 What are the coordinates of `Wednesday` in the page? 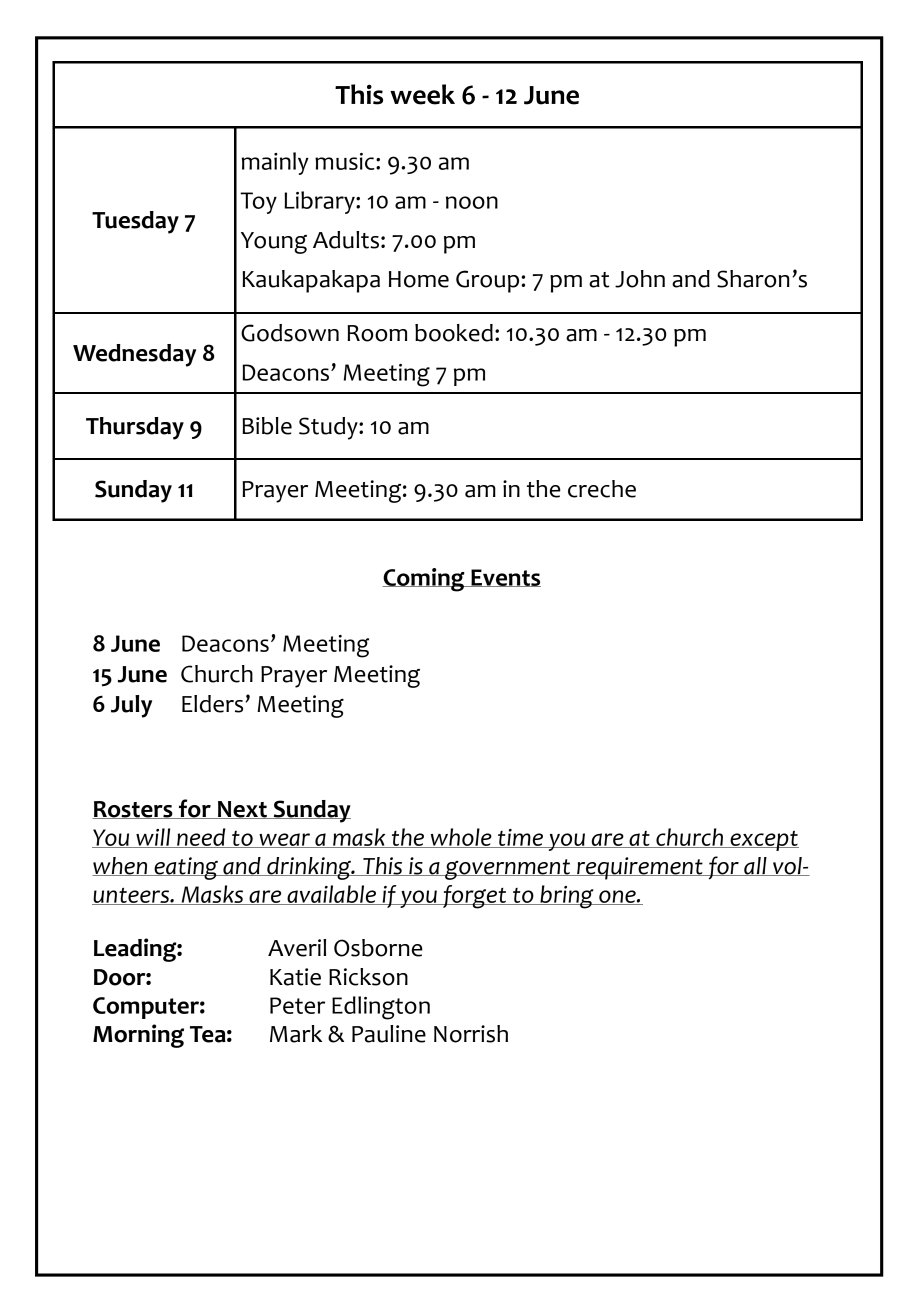 It's located at (134, 355).
